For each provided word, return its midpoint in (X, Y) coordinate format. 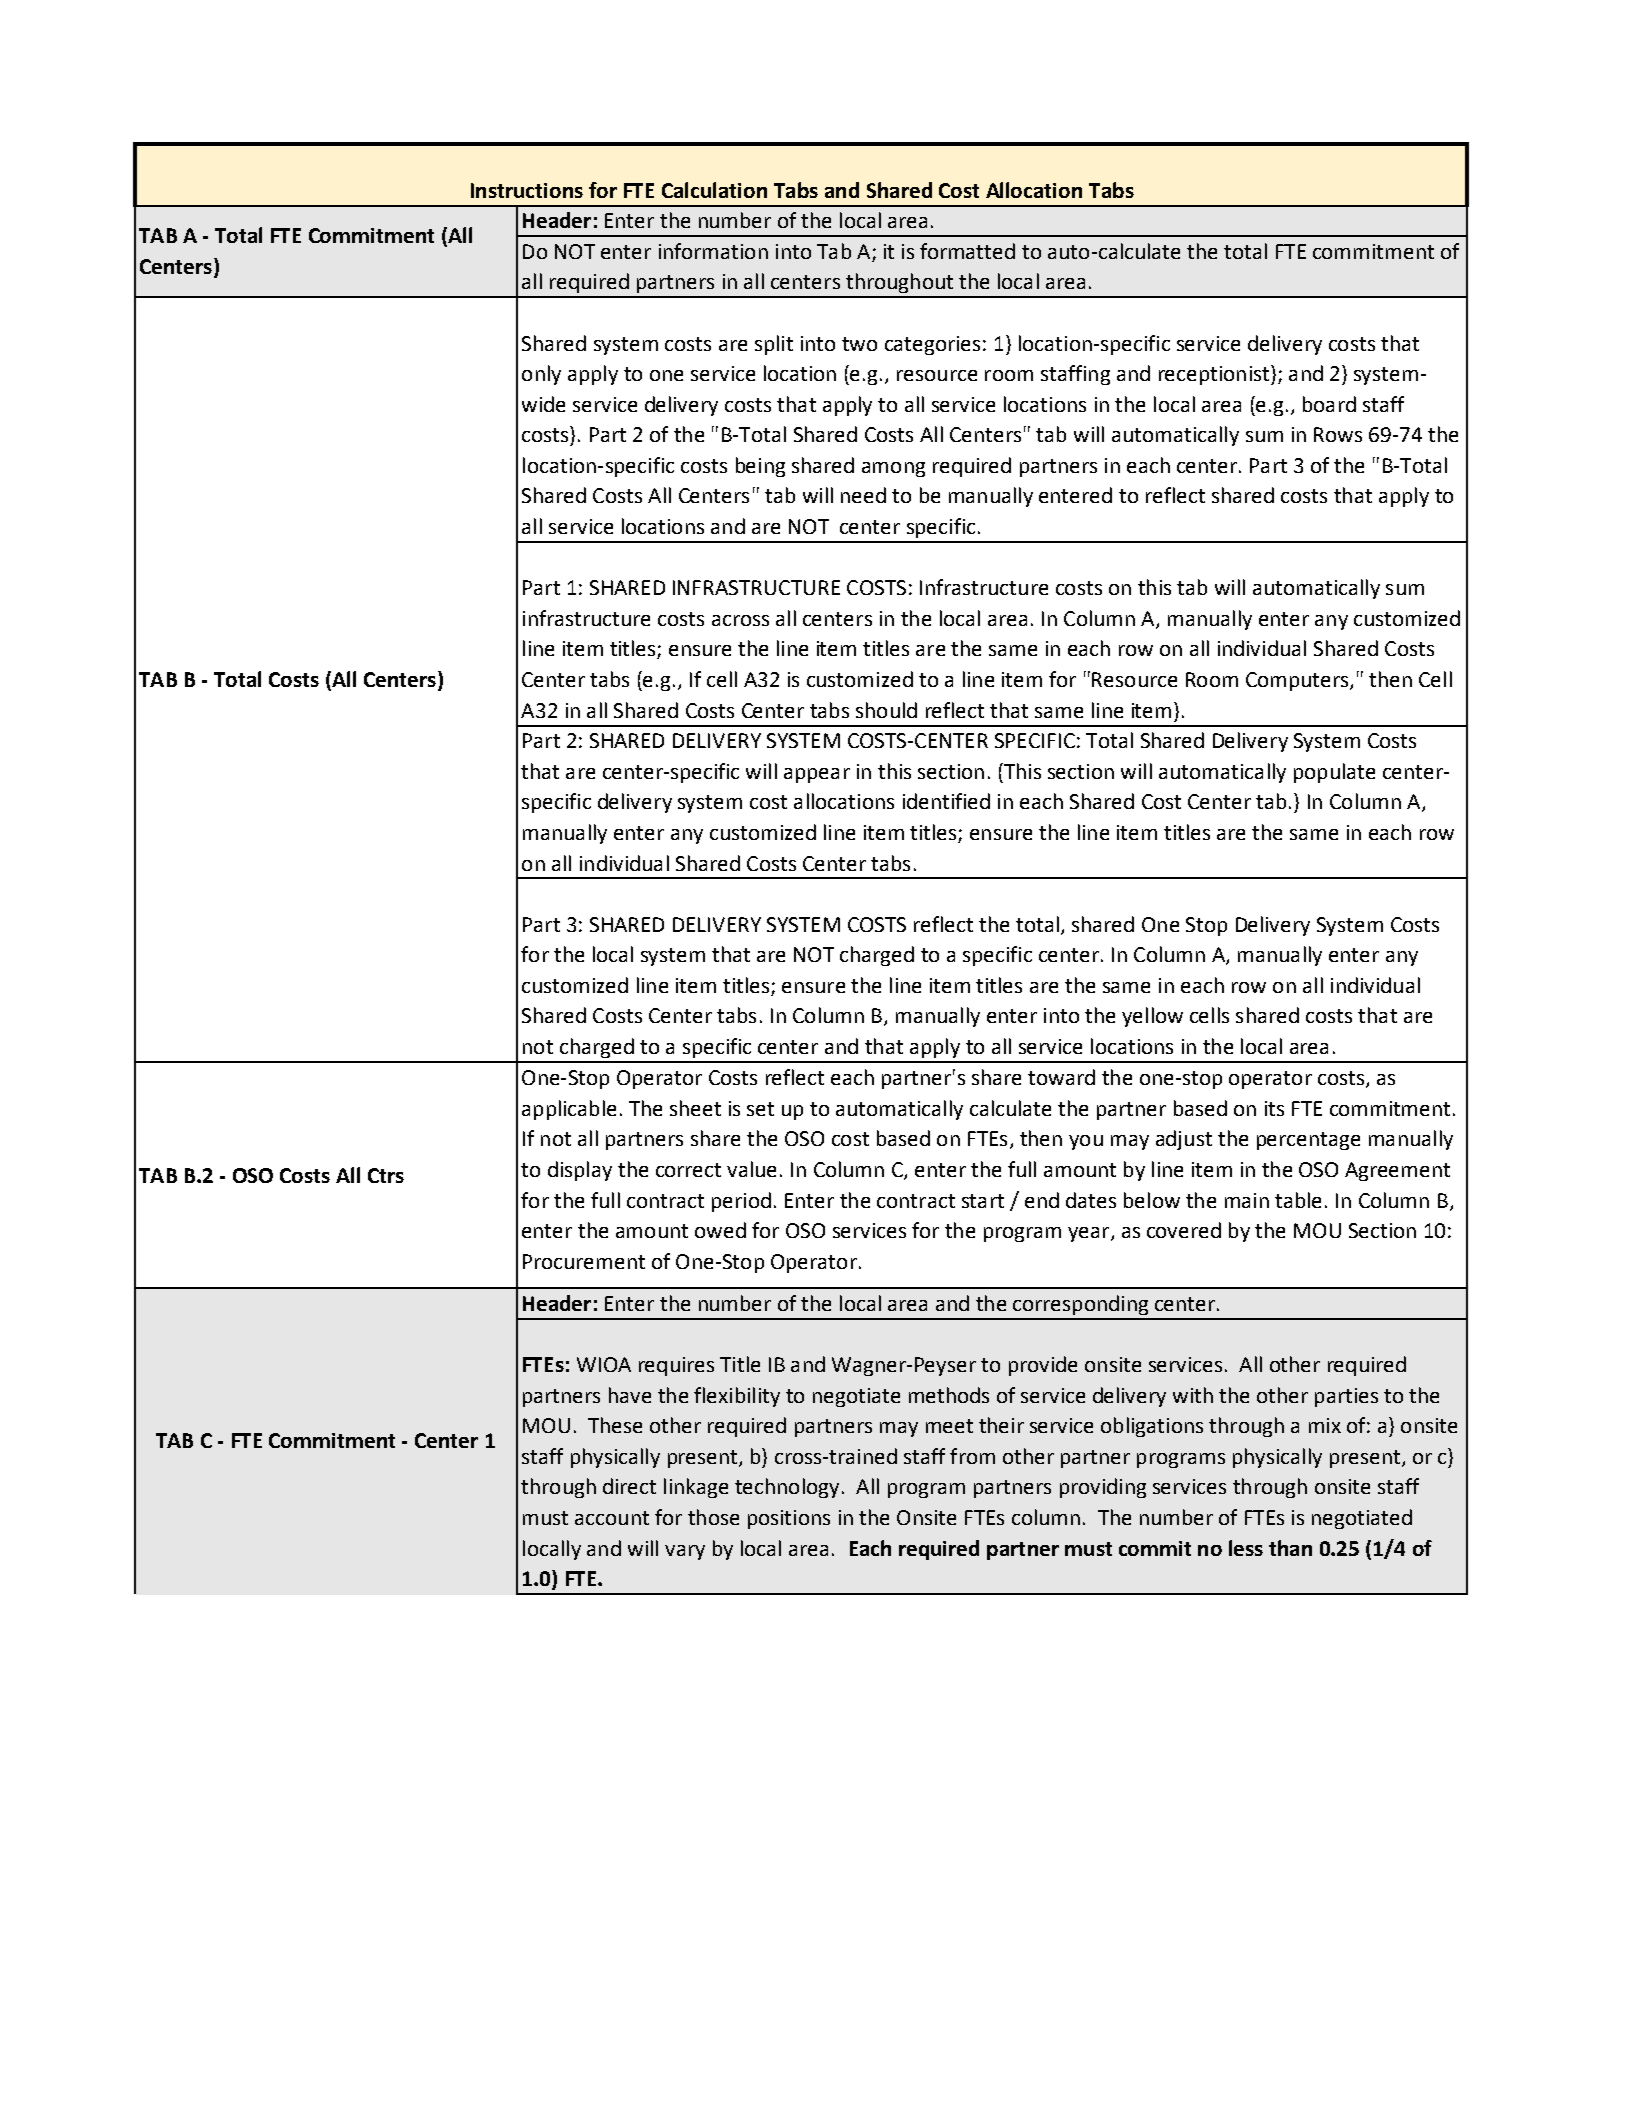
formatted (967, 251)
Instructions (527, 190)
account (612, 1518)
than (1290, 1548)
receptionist (1215, 375)
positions (789, 1519)
